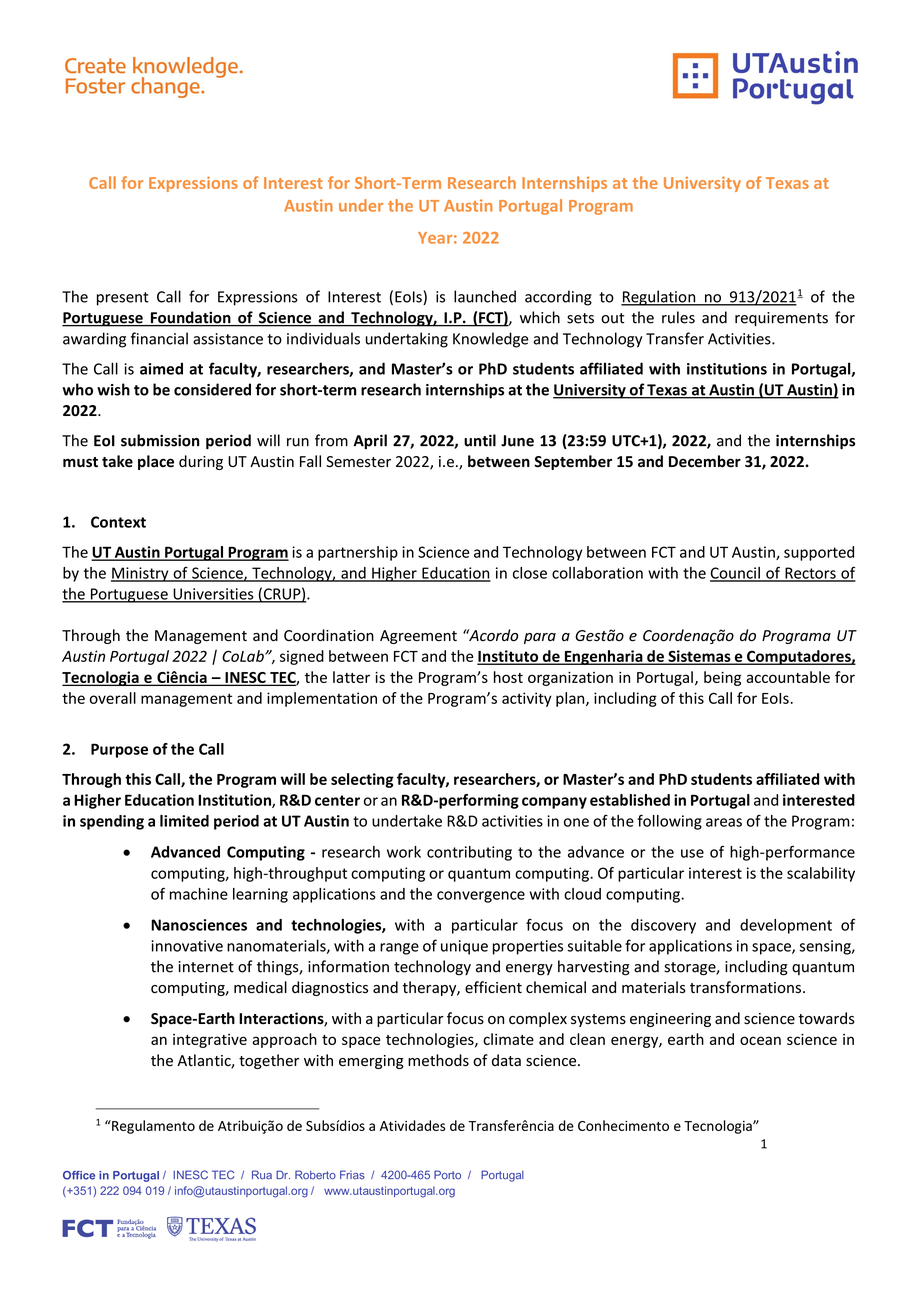 This page has width=924, height=1308. Describe the element at coordinates (491, 340) in the page. I see `Knowledge` at that location.
